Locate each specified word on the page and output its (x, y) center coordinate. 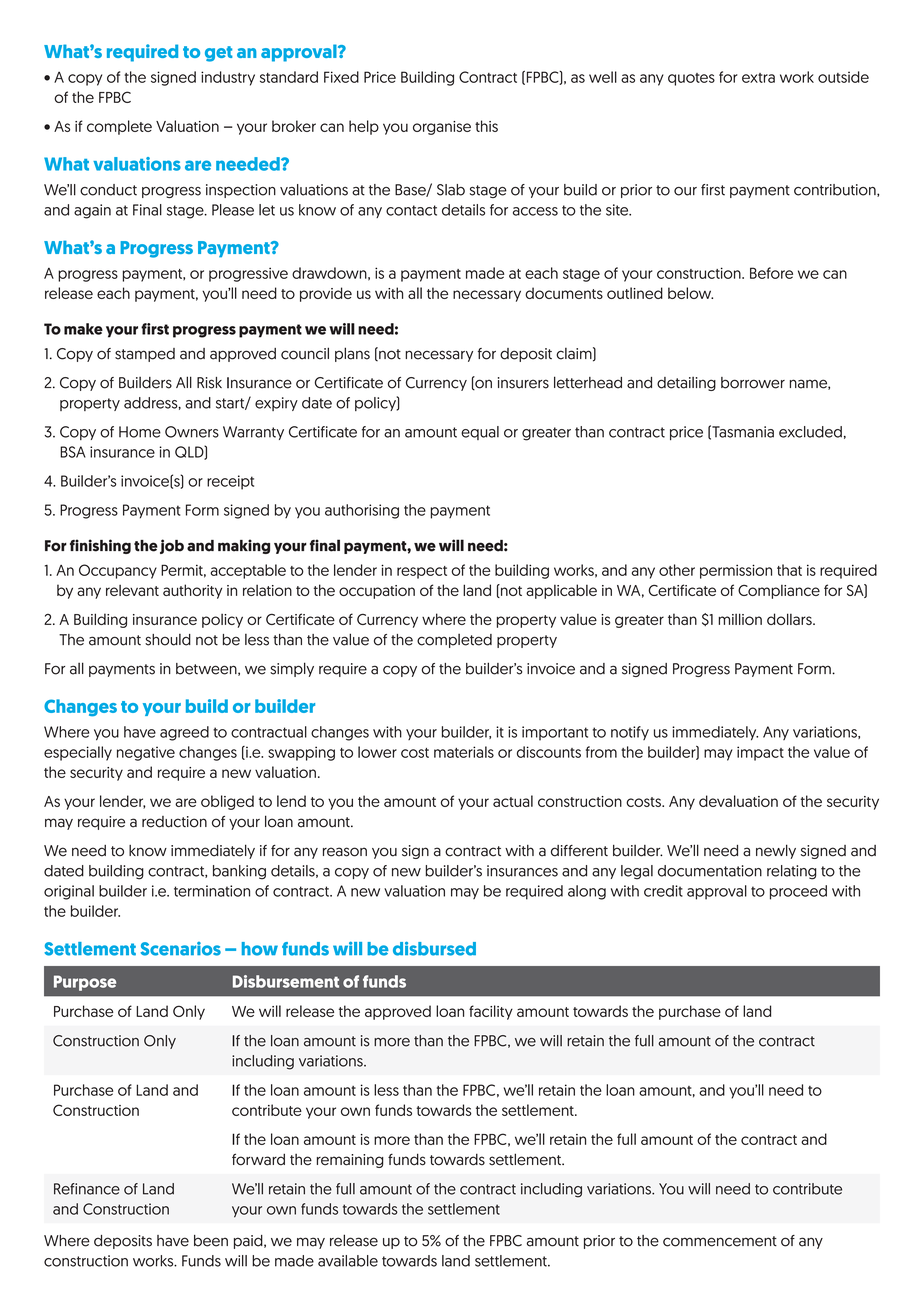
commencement (720, 1241)
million (740, 619)
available (348, 1261)
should (168, 640)
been (211, 1241)
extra (758, 78)
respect (422, 572)
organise (442, 128)
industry (228, 78)
